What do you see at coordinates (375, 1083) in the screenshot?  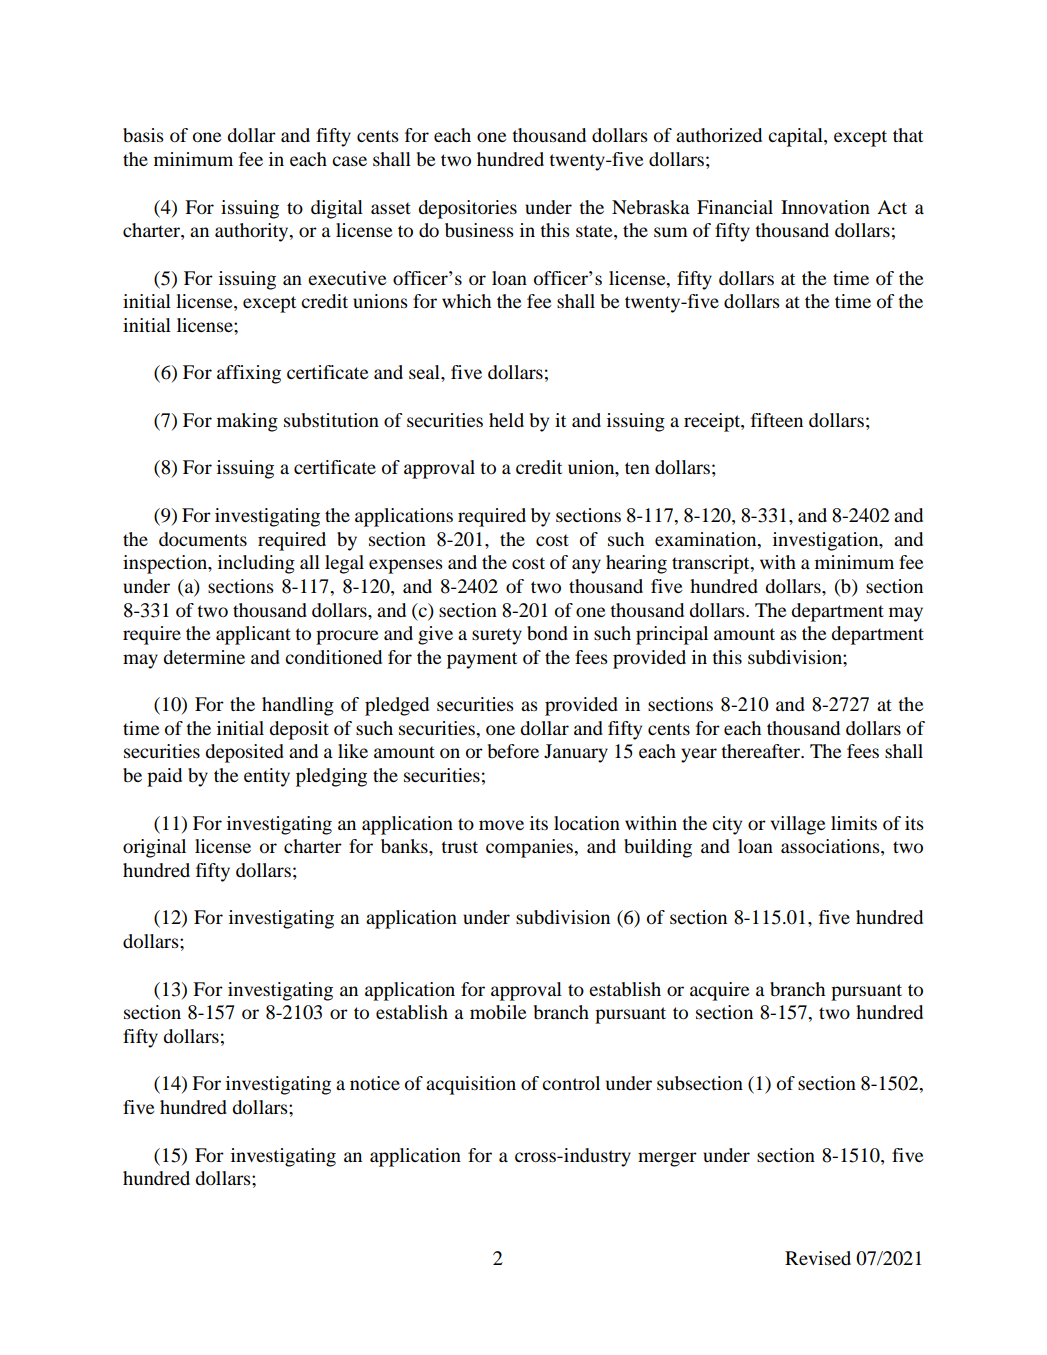 I see `notice` at bounding box center [375, 1083].
